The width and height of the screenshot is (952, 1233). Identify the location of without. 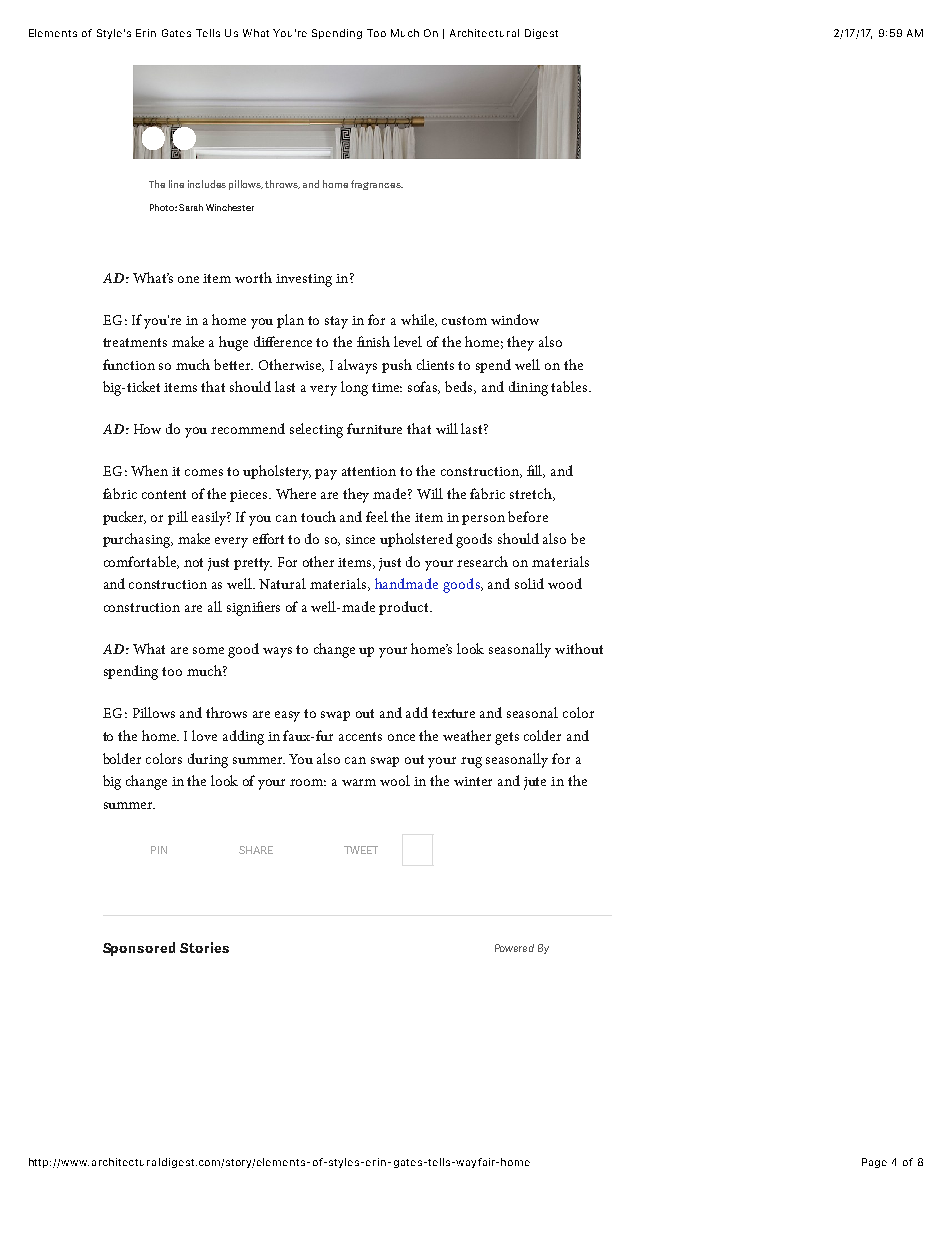
(579, 648).
